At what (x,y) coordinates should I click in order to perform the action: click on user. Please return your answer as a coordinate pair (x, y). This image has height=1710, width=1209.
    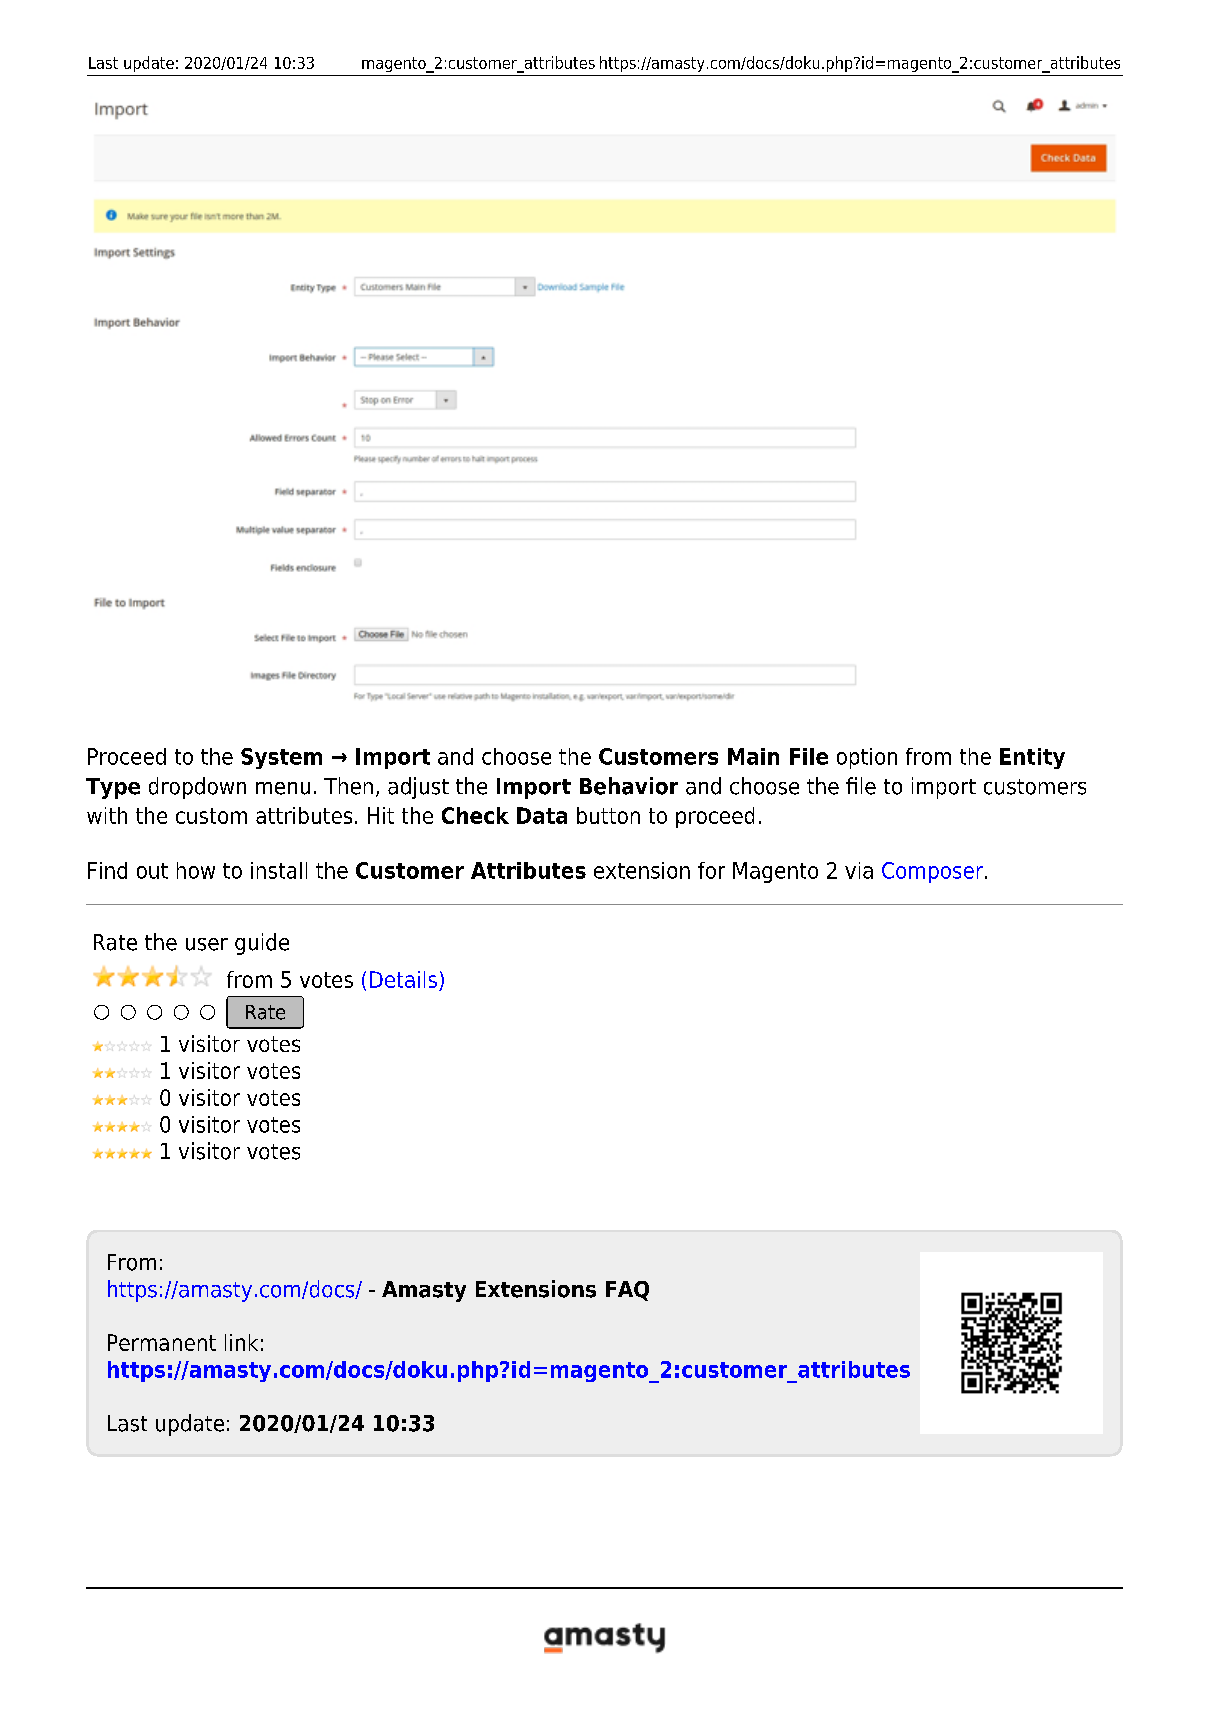
    Looking at the image, I should click on (207, 944).
